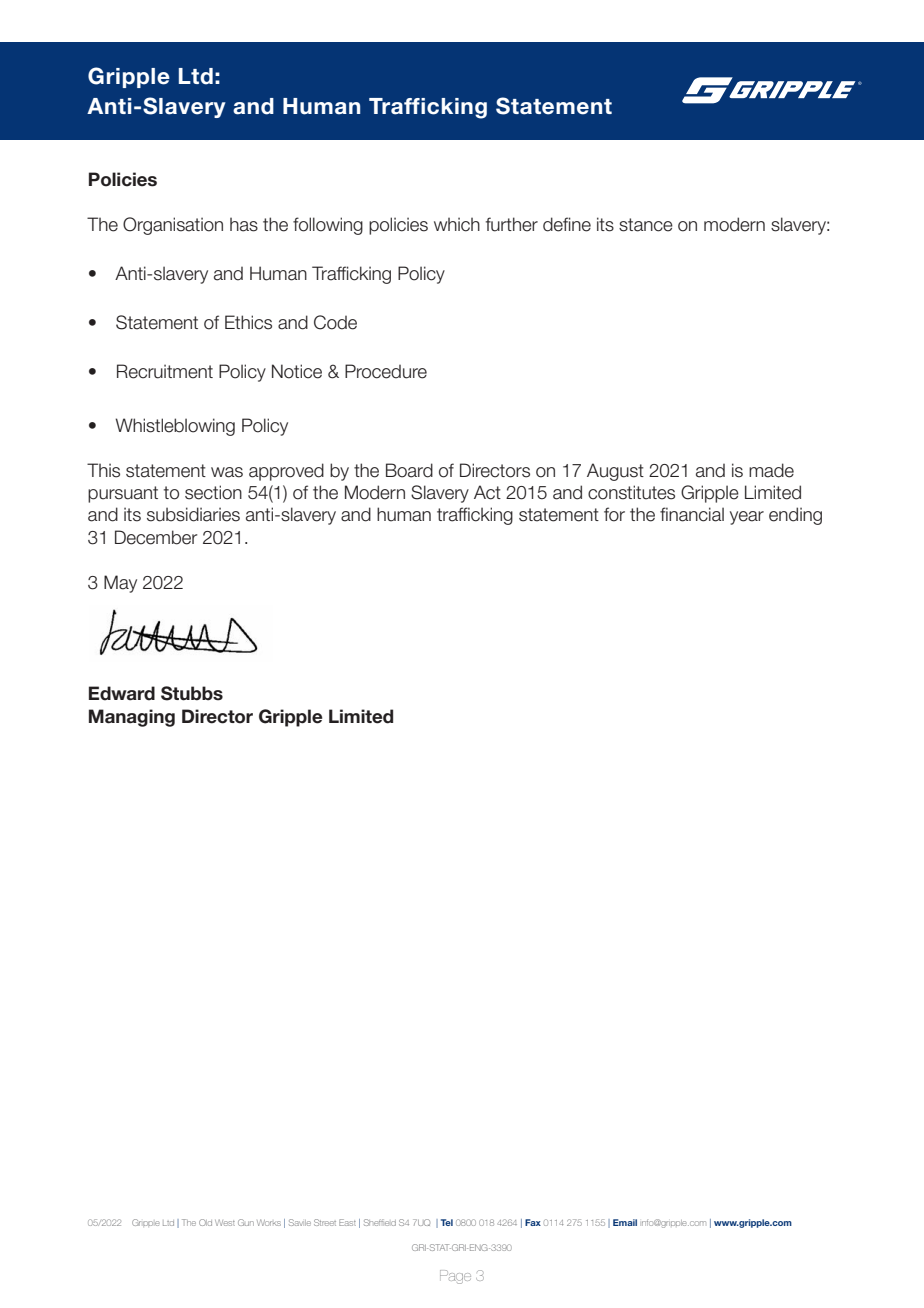 The width and height of the screenshot is (924, 1308). What do you see at coordinates (457, 224) in the screenshot?
I see `which` at bounding box center [457, 224].
